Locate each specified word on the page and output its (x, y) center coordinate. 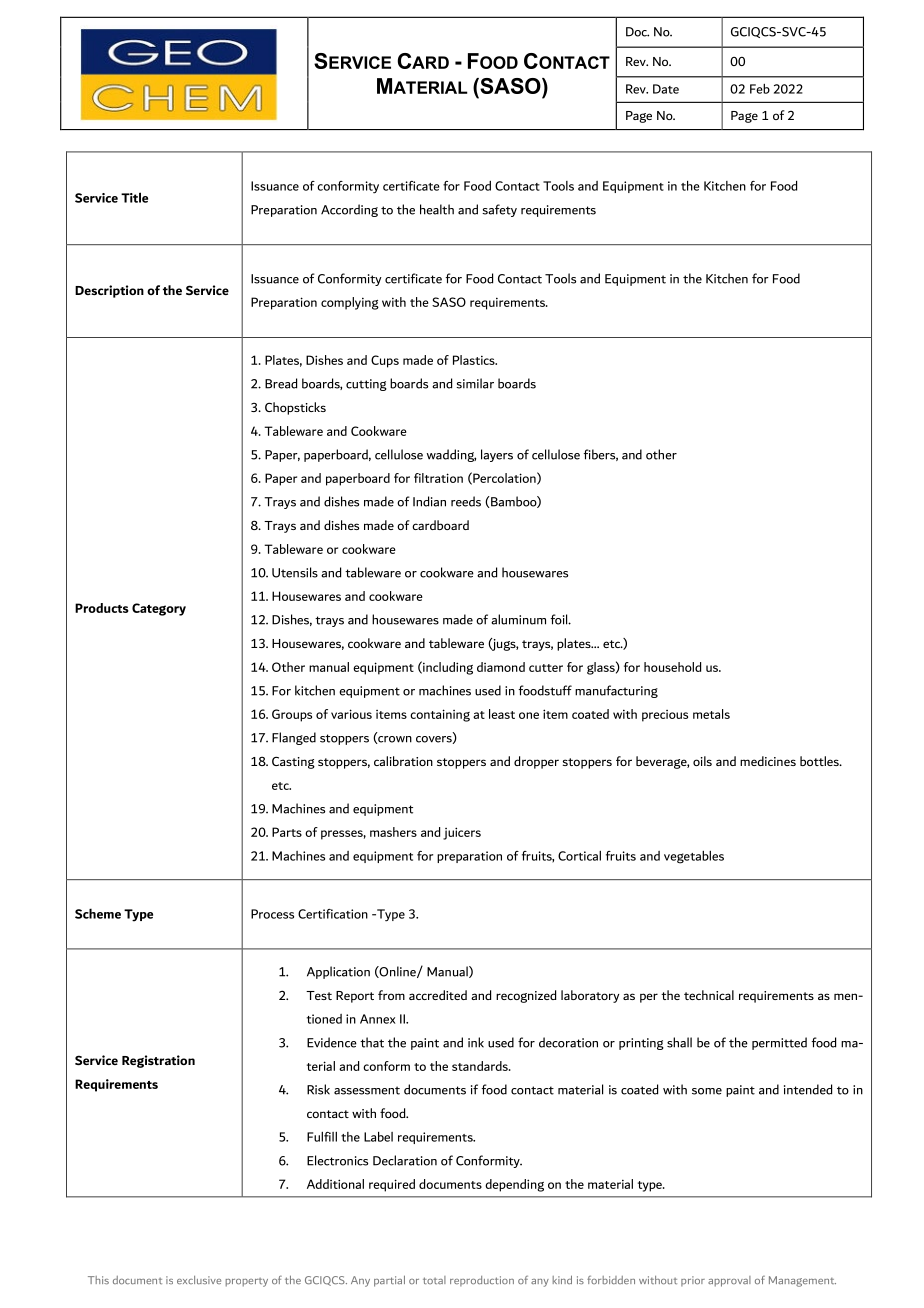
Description (109, 291)
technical (709, 995)
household (672, 667)
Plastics (475, 360)
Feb (760, 88)
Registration (158, 1061)
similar (475, 383)
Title (134, 197)
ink (476, 1042)
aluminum (518, 619)
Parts (287, 832)
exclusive (199, 1280)
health (437, 209)
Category (159, 609)
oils (702, 761)
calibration (403, 761)
